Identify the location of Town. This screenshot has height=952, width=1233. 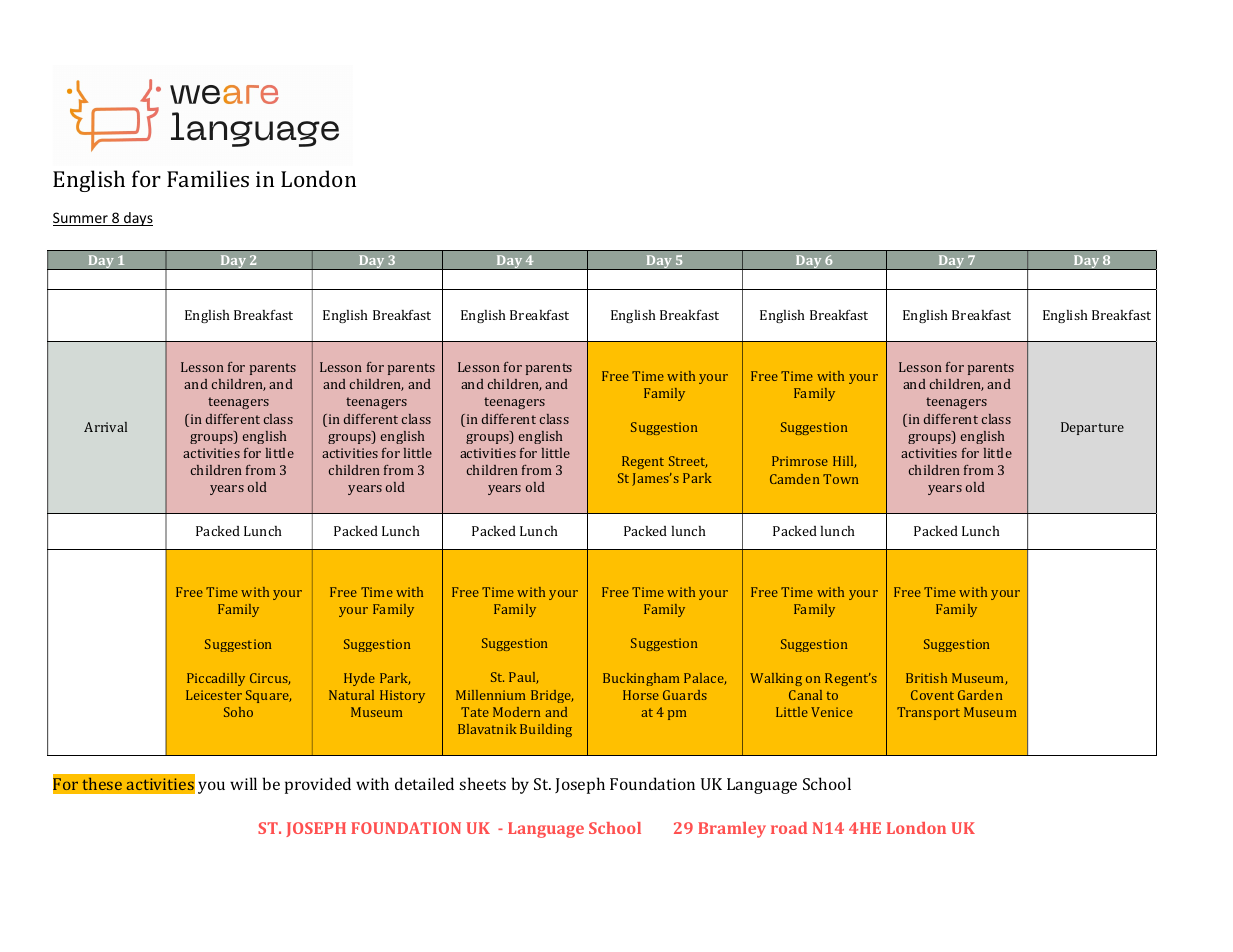
(840, 479).
